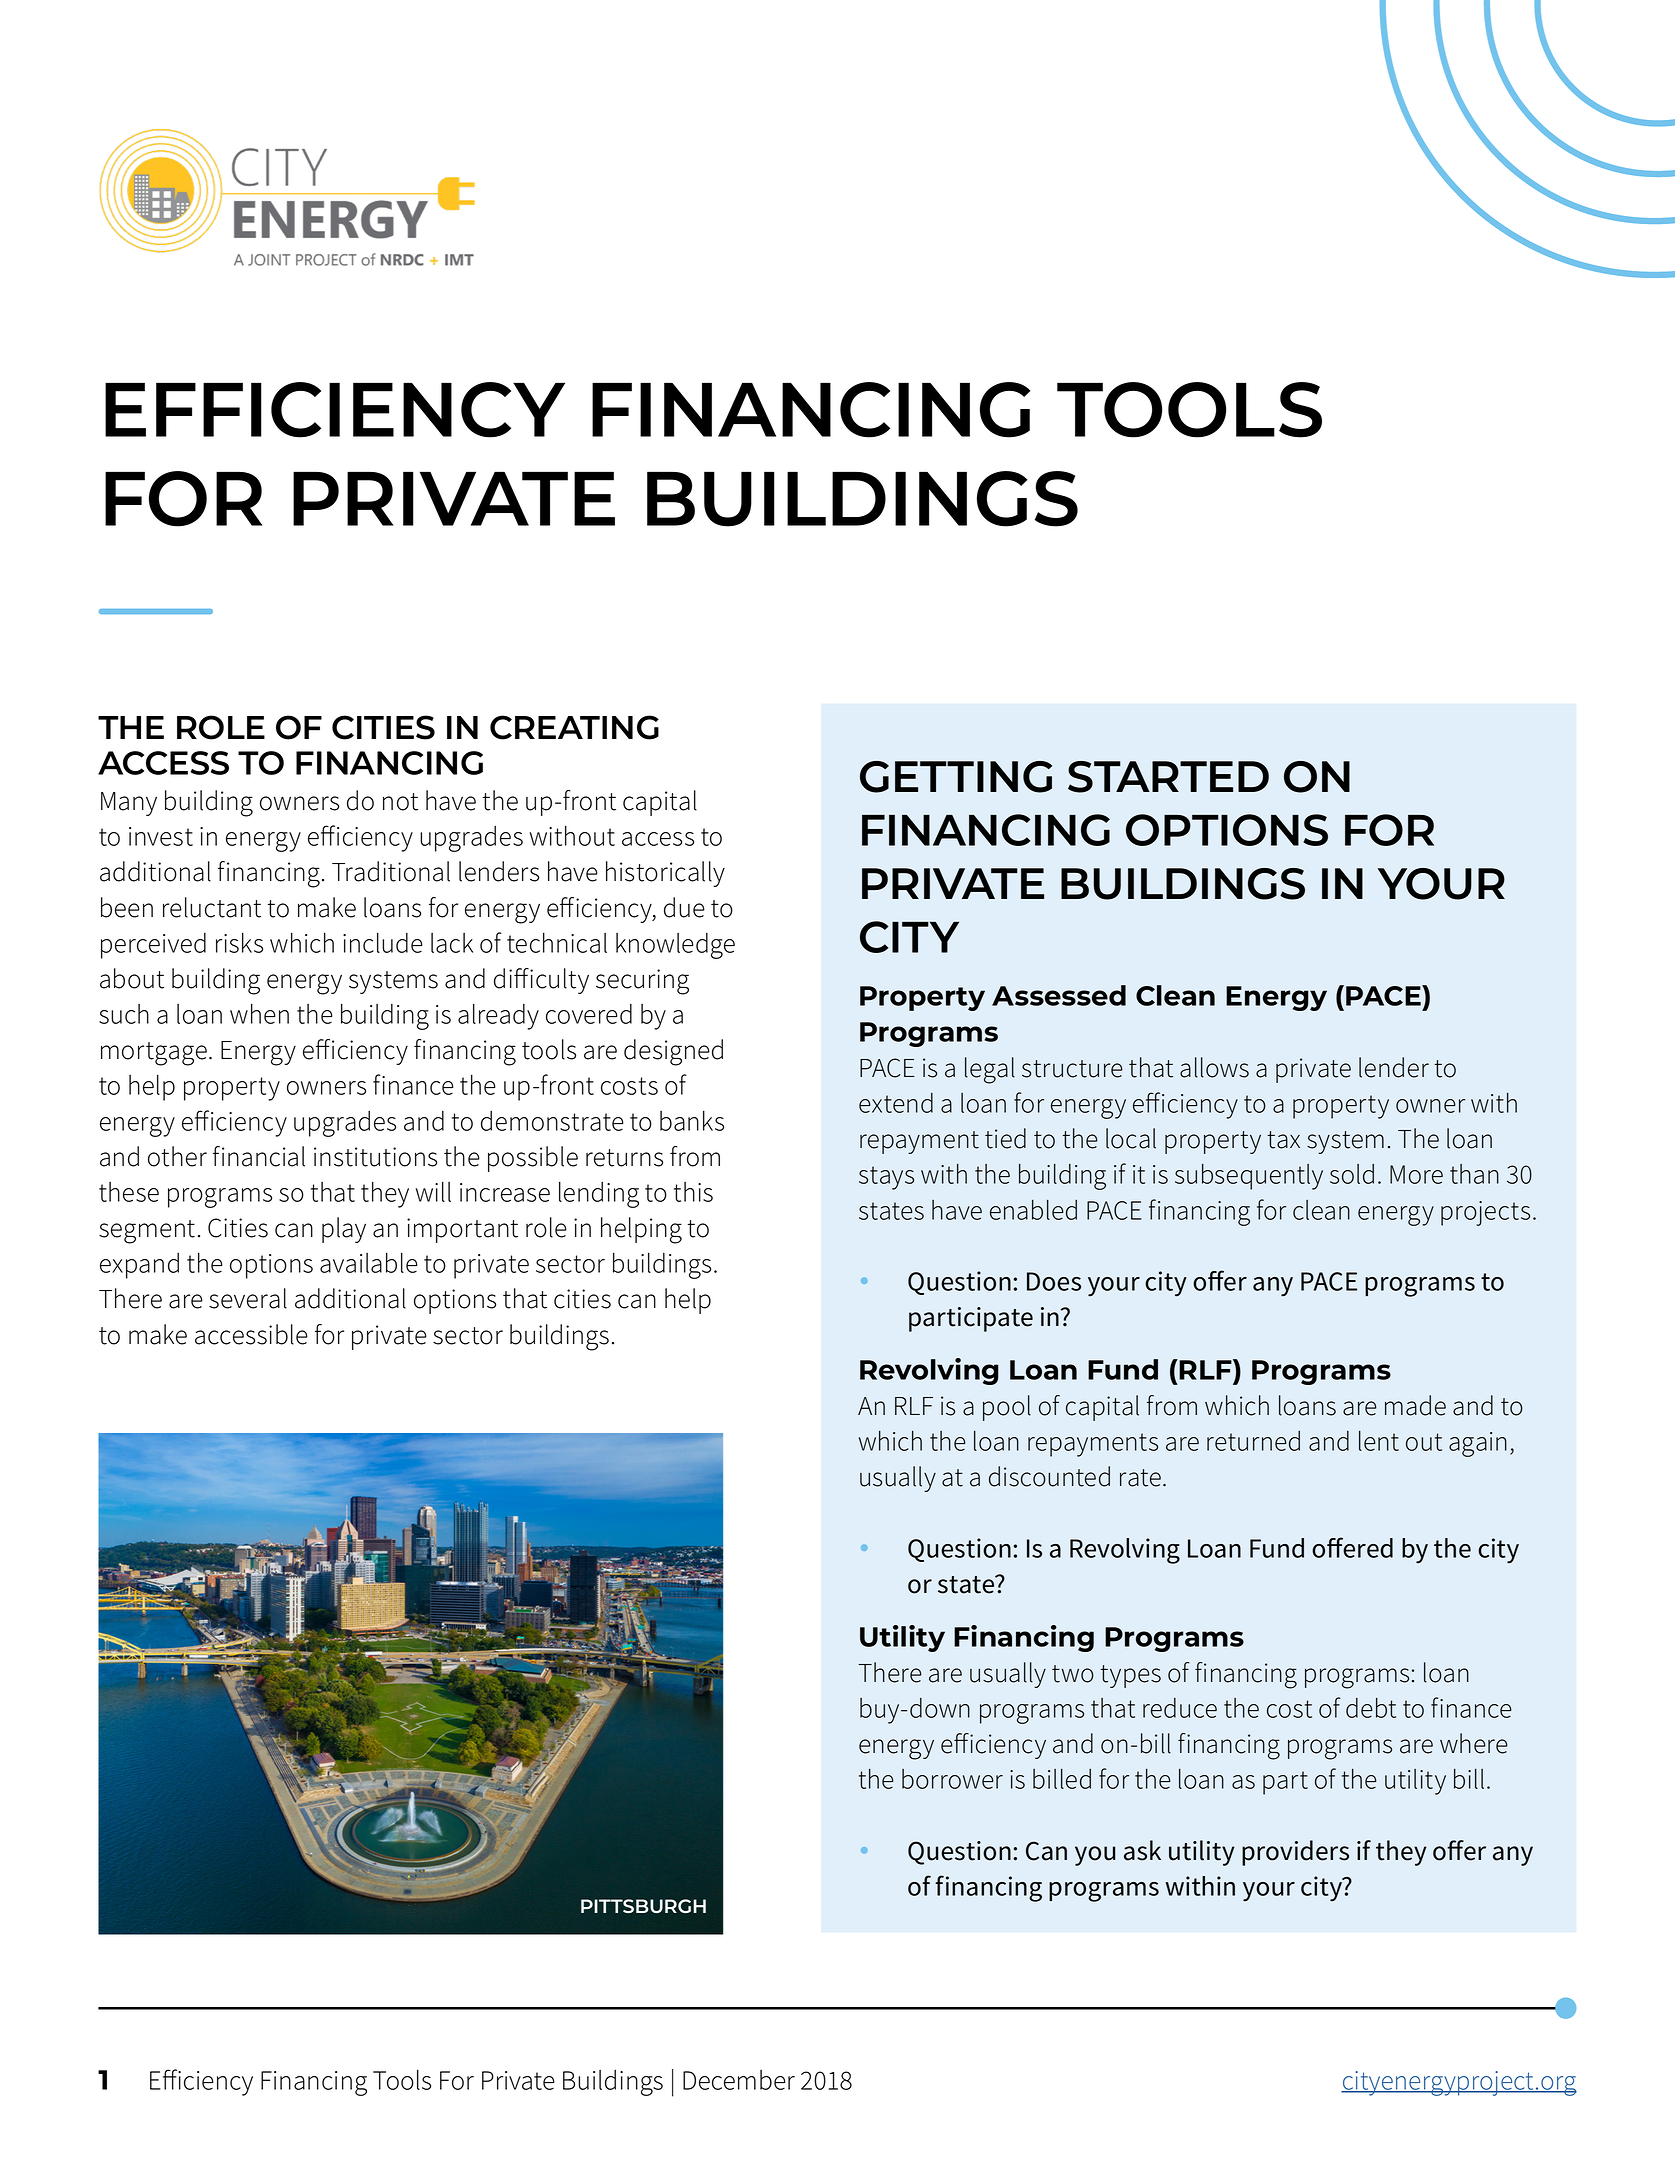  Describe the element at coordinates (956, 777) in the document. I see `GETTING` at that location.
